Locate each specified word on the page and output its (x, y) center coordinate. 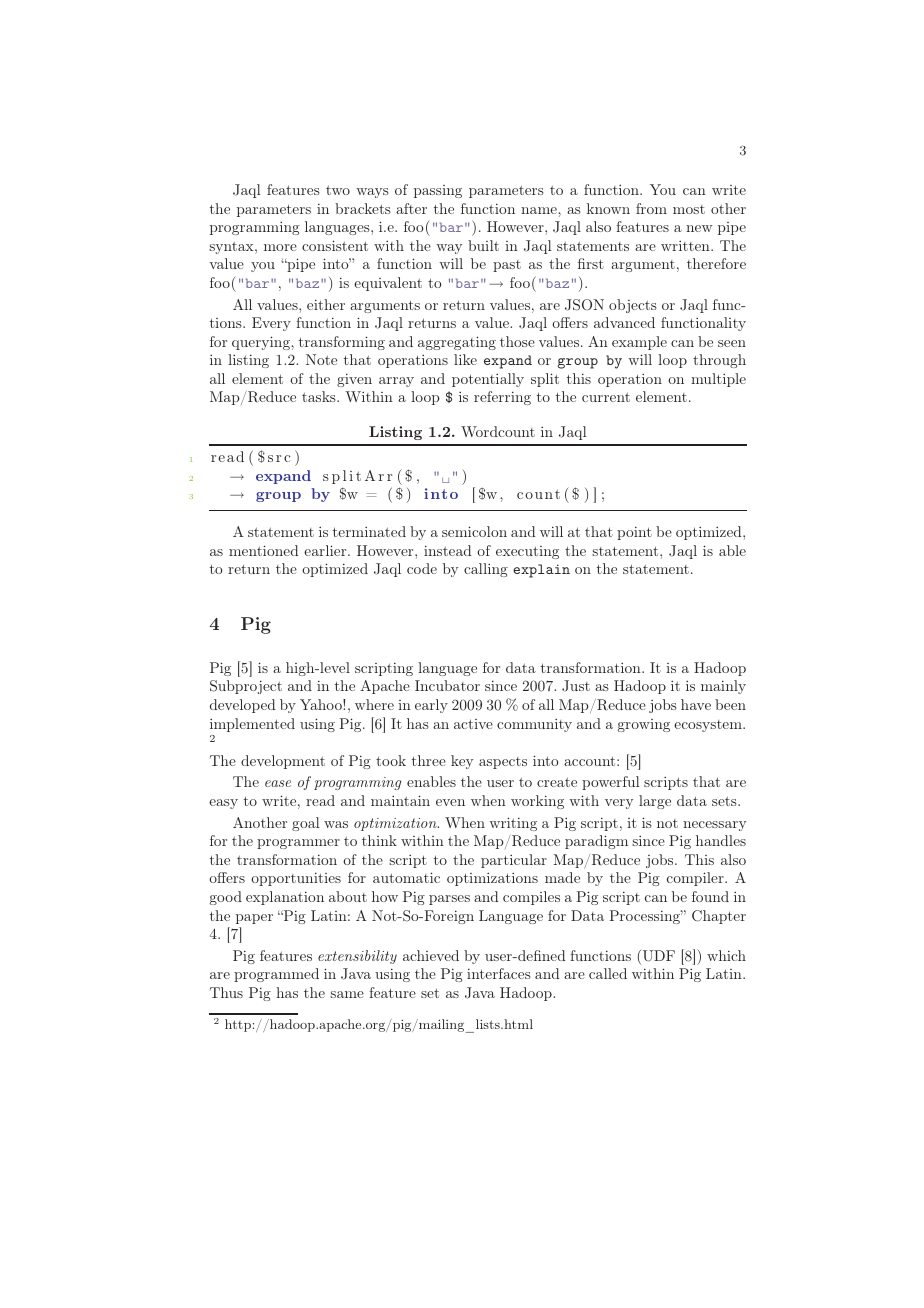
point (634, 533)
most (689, 209)
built (483, 245)
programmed (276, 975)
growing (644, 725)
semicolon (474, 531)
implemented (252, 725)
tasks (320, 396)
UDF (657, 957)
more (280, 247)
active (473, 724)
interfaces (499, 973)
